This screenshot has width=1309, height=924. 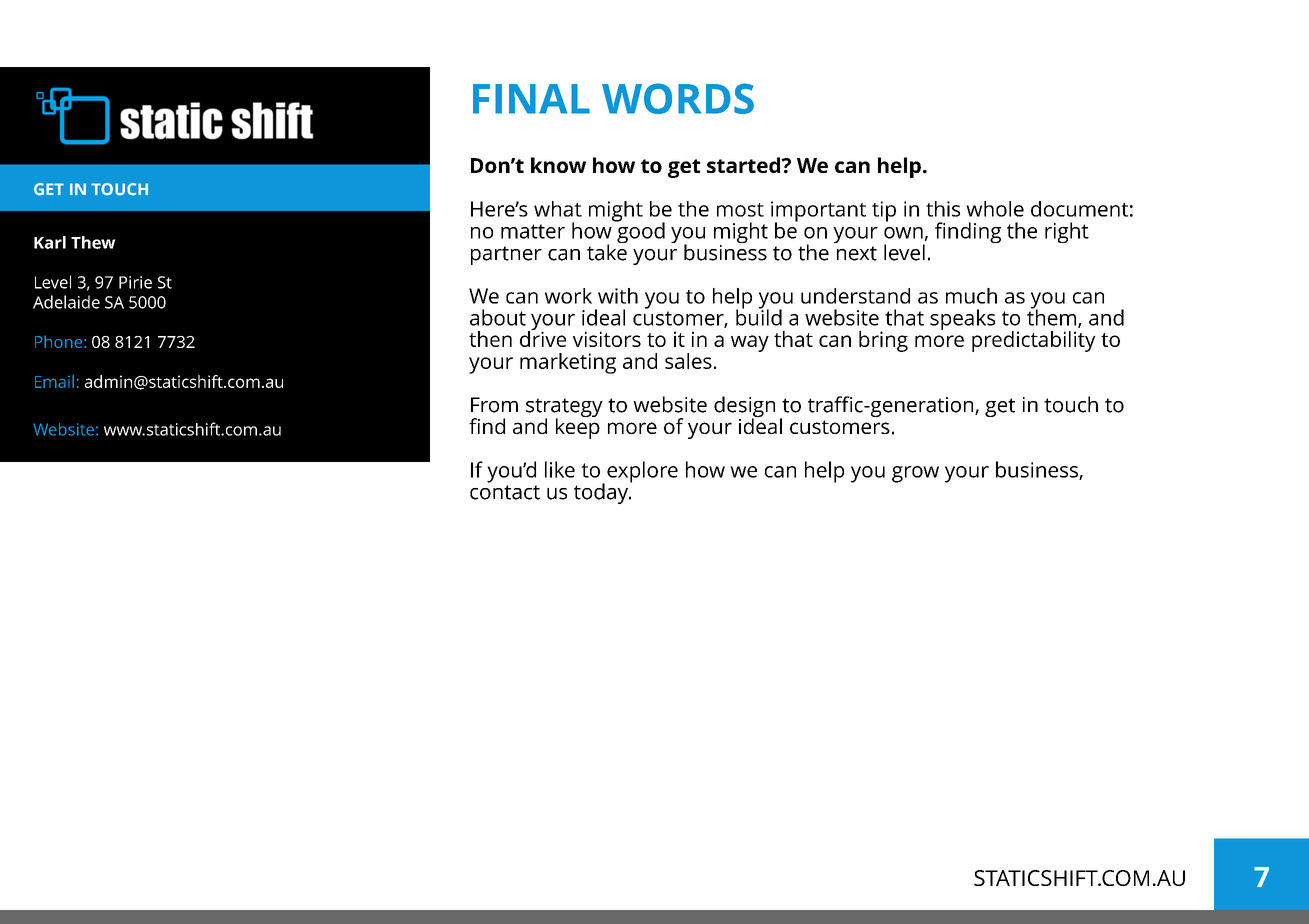 What do you see at coordinates (971, 296) in the screenshot?
I see `much` at bounding box center [971, 296].
